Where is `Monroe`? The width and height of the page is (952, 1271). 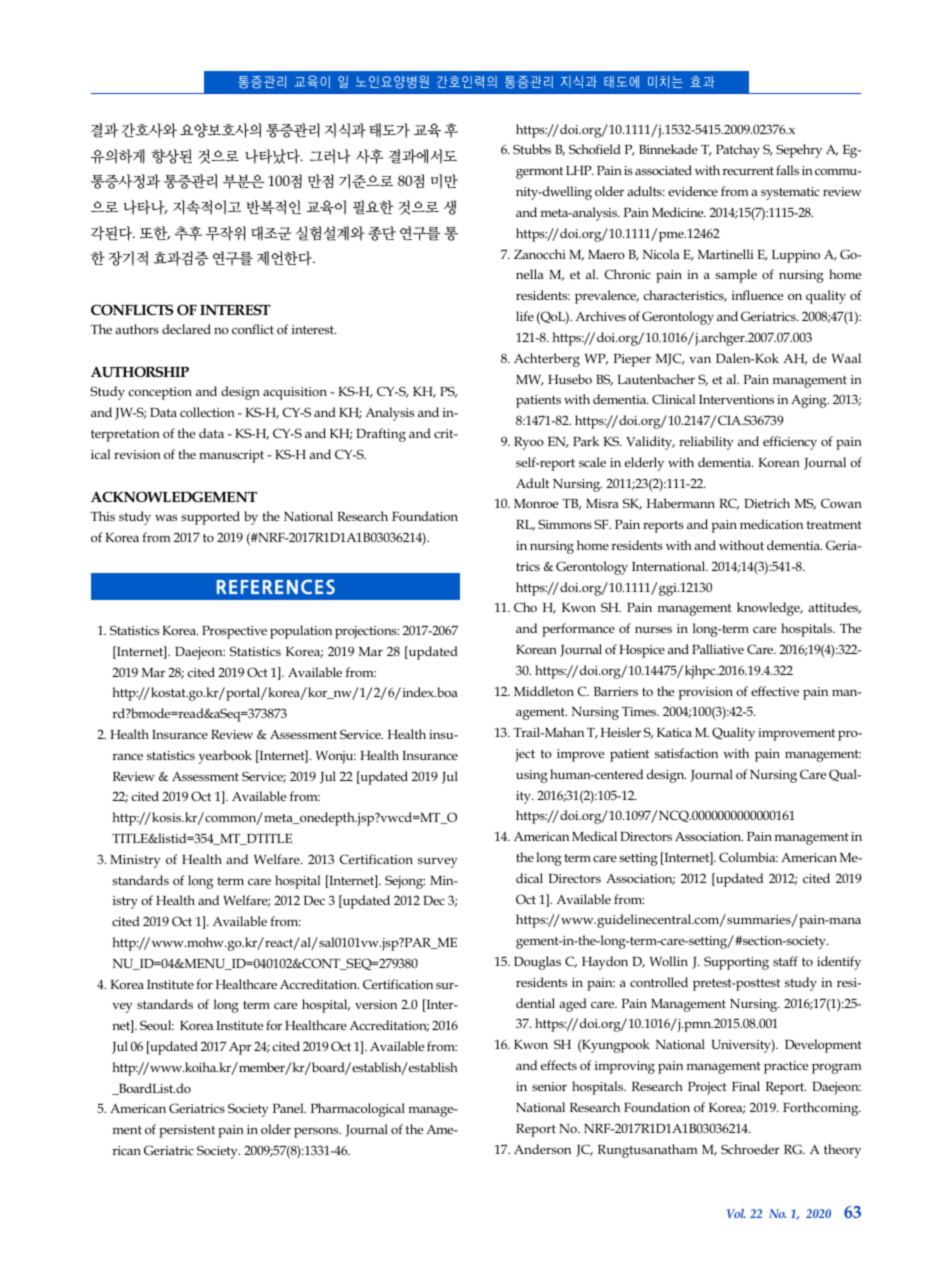
Monroe is located at coordinates (536, 503).
